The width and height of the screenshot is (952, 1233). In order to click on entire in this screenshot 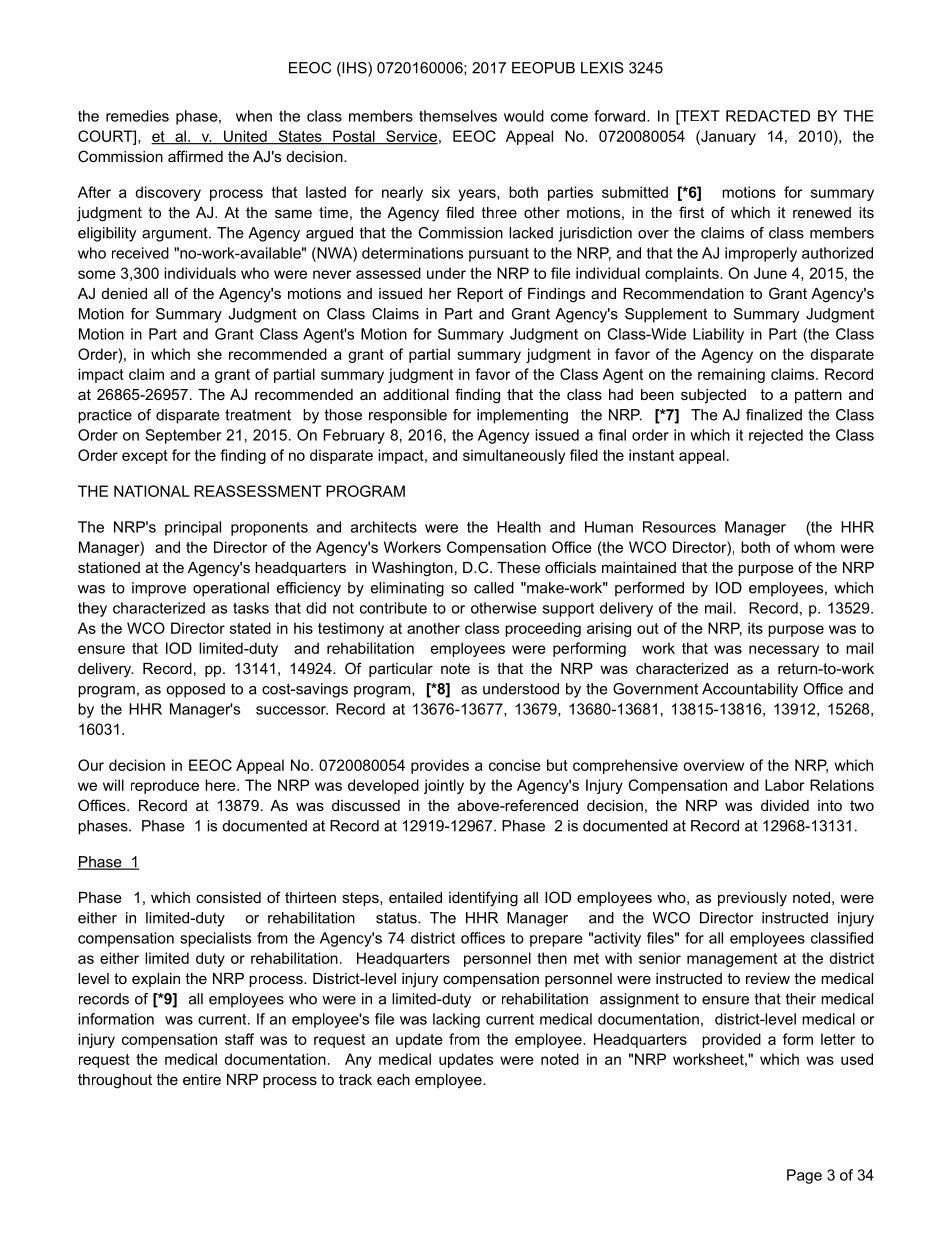, I will do `click(202, 1079)`.
